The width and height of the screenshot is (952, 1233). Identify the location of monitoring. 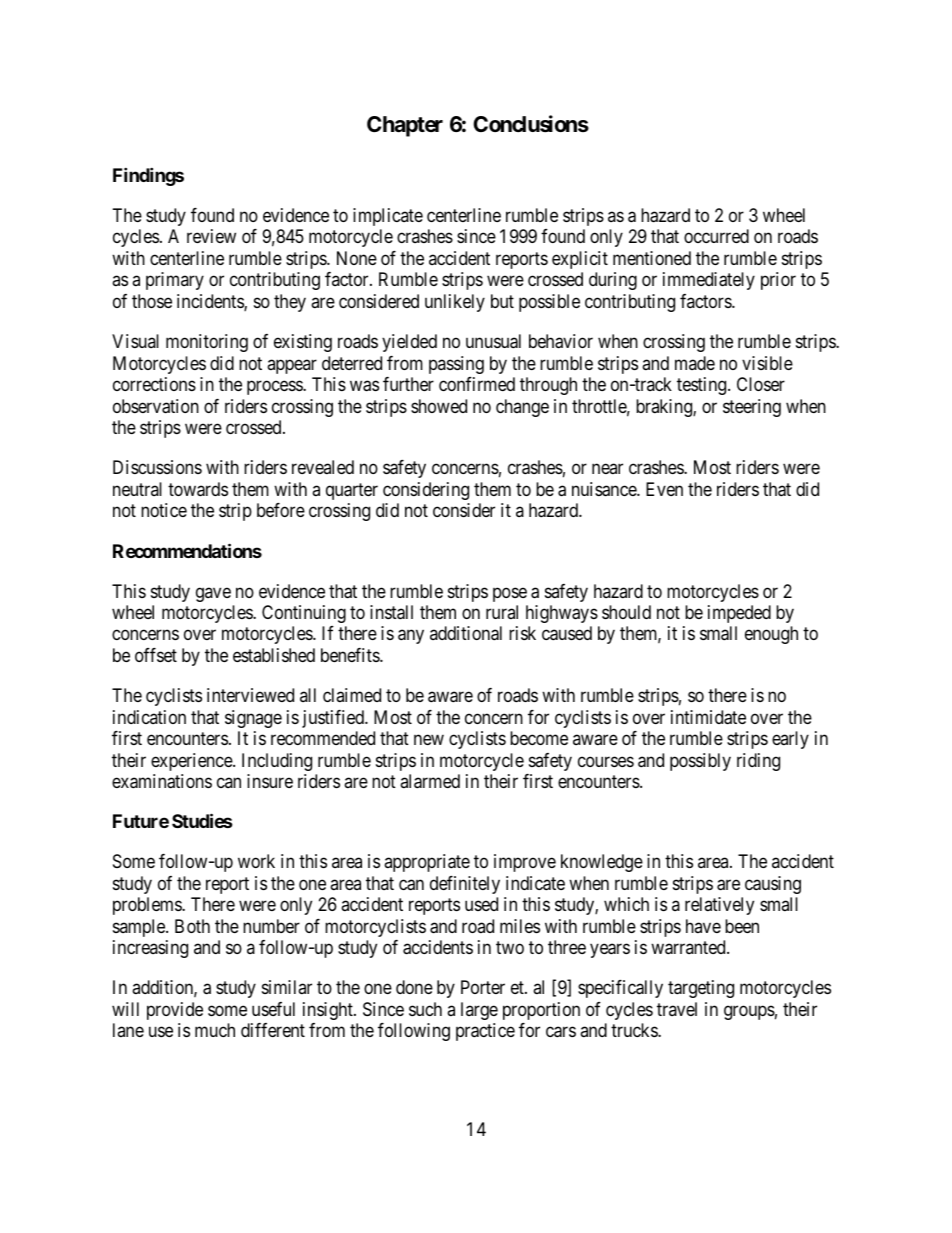
(207, 343).
